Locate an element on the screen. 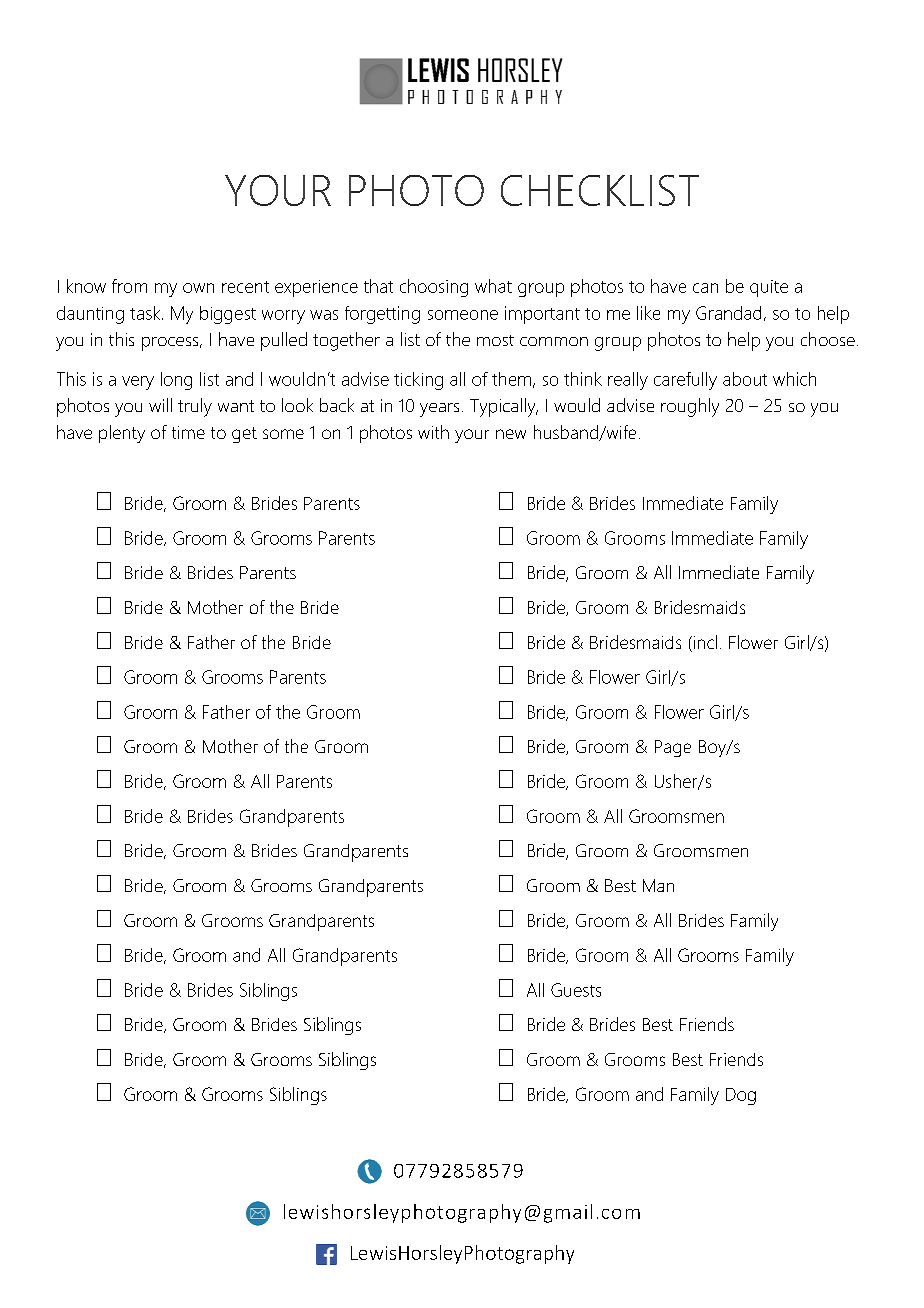  choosing is located at coordinates (434, 288).
